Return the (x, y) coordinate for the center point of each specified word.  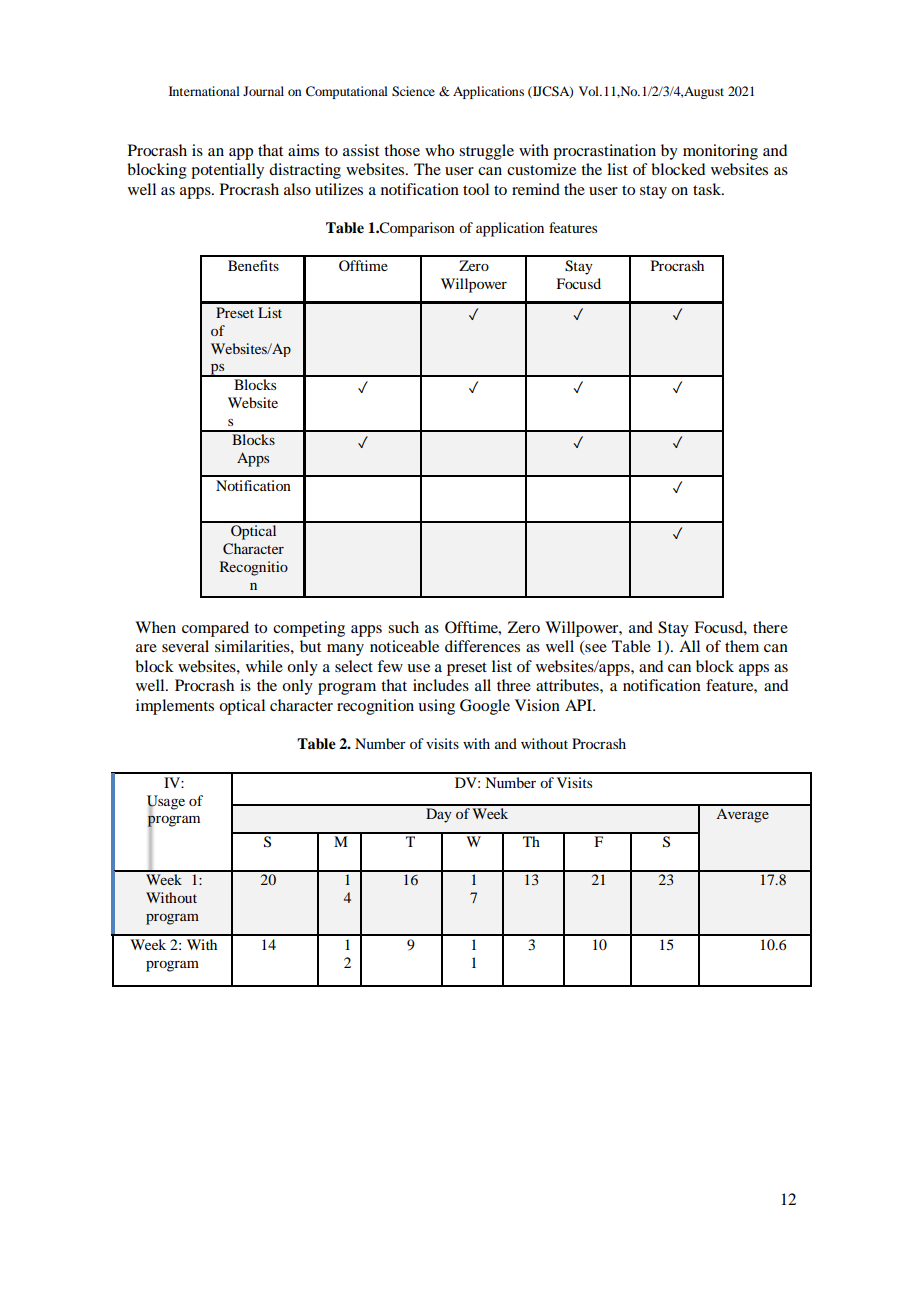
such (403, 627)
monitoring (720, 152)
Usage (166, 803)
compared (215, 629)
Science (413, 91)
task (708, 189)
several (185, 646)
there (770, 627)
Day (439, 815)
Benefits (253, 265)
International (204, 91)
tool (476, 189)
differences (482, 646)
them (742, 646)
